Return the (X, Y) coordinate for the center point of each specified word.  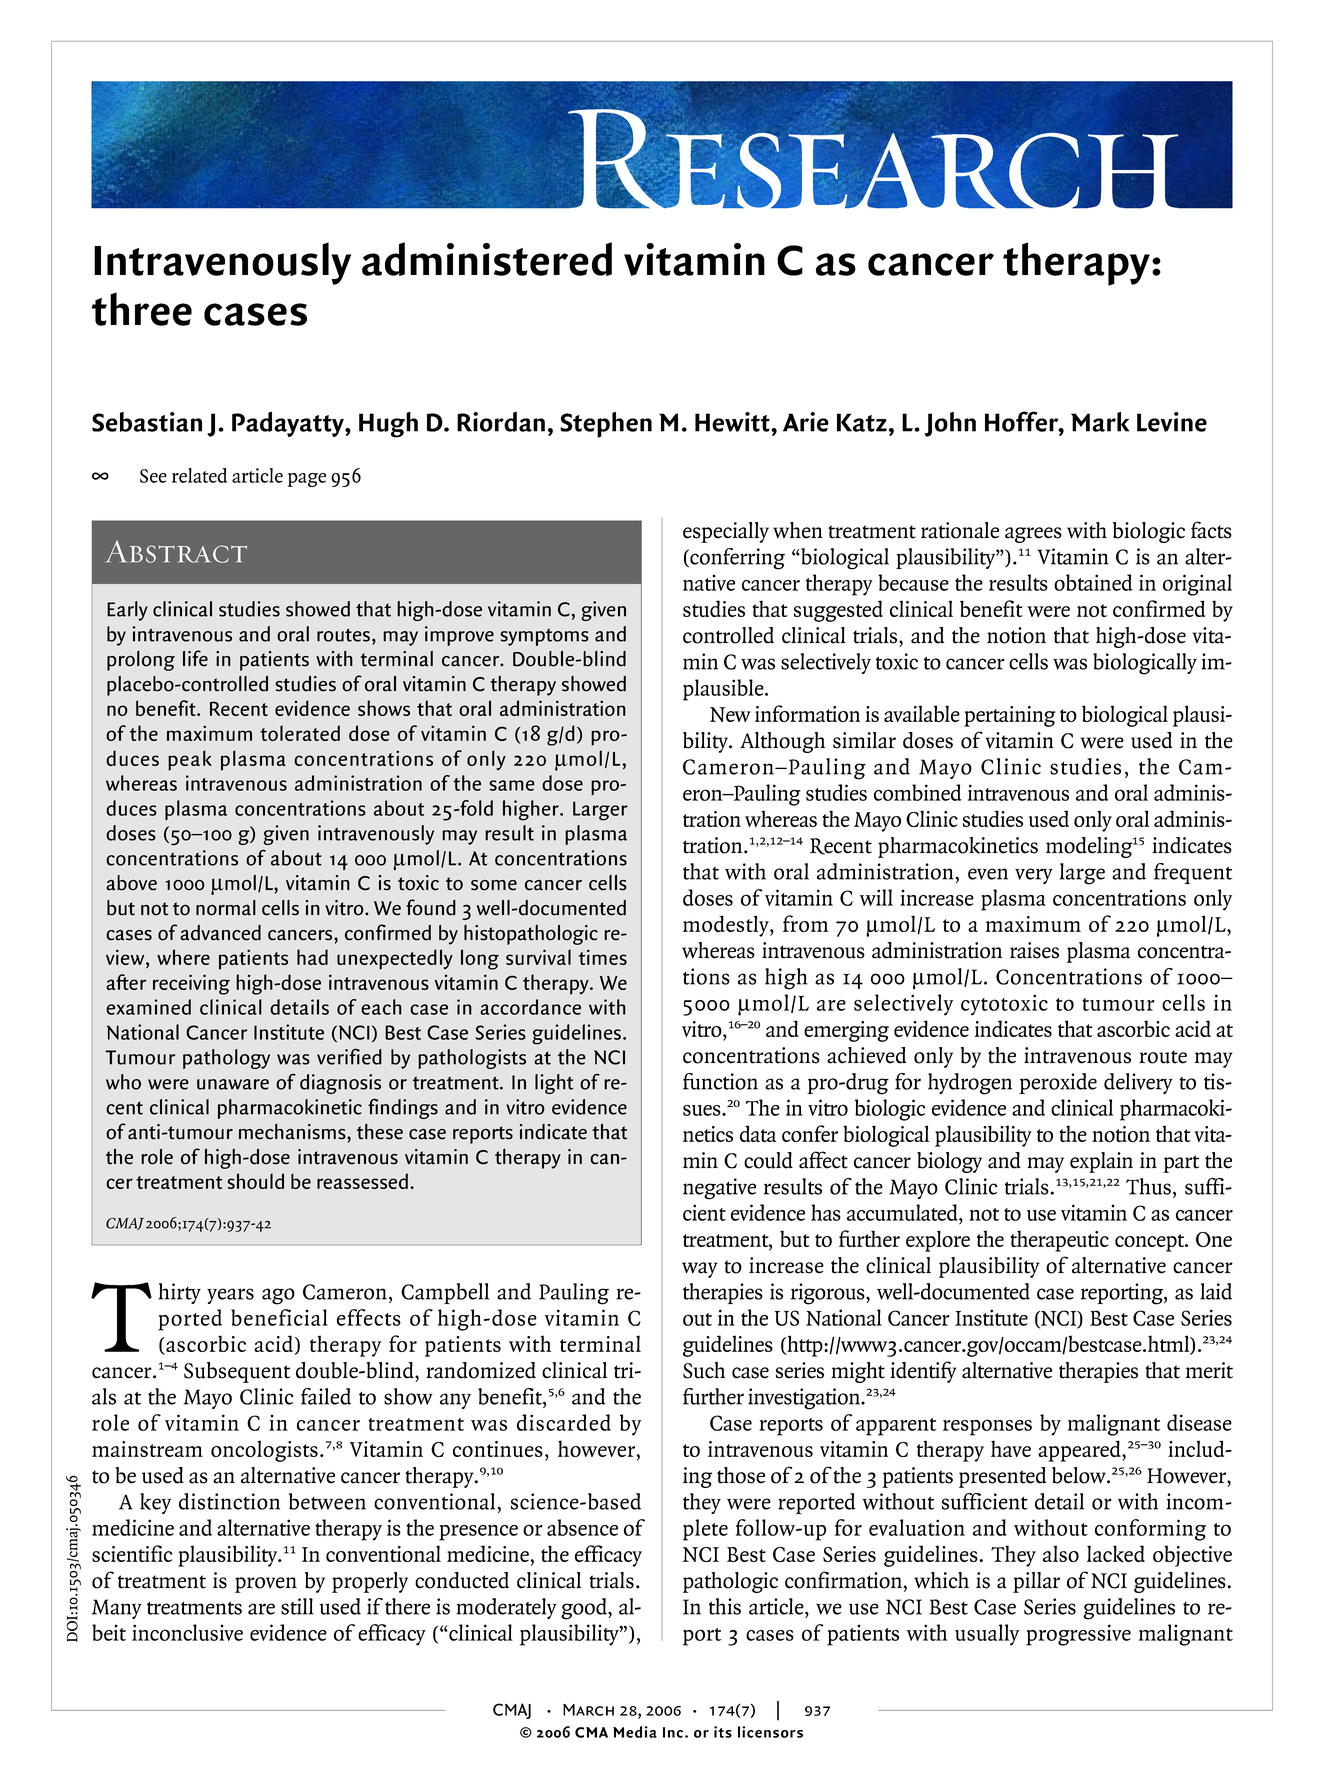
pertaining (1010, 716)
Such (704, 1370)
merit (1209, 1370)
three (142, 309)
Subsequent (237, 1372)
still (297, 1606)
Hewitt (733, 422)
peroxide (1058, 1083)
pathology (226, 1059)
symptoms (544, 637)
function (720, 1081)
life (195, 658)
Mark (1100, 422)
